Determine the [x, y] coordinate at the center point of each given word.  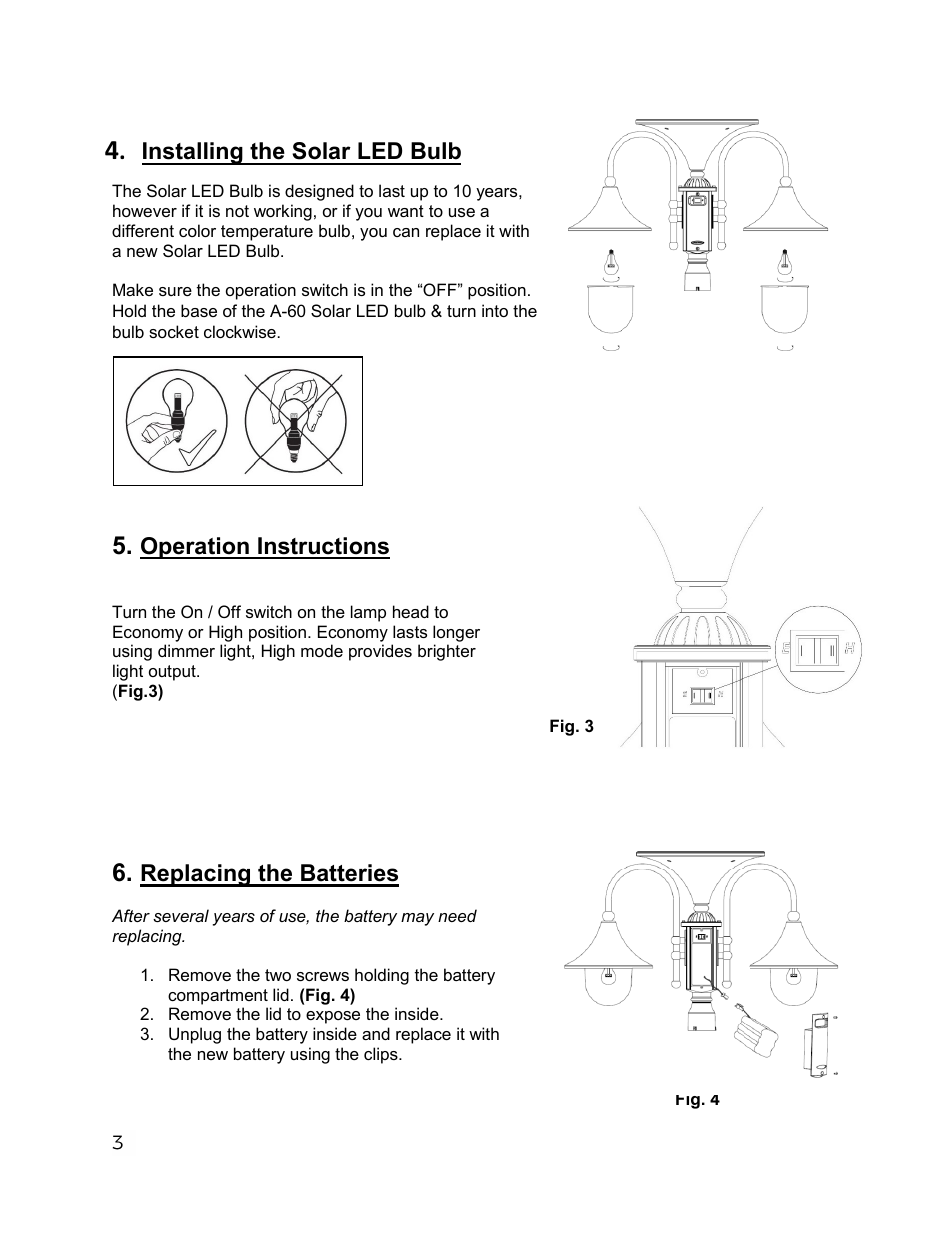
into [495, 310]
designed [319, 192]
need [457, 915]
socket [174, 331]
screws [323, 976]
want [406, 211]
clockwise [240, 331]
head [411, 611]
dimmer [186, 650]
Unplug [195, 1035]
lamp [368, 613]
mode [322, 650]
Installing [193, 153]
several [181, 915]
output [173, 673]
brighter [447, 652]
